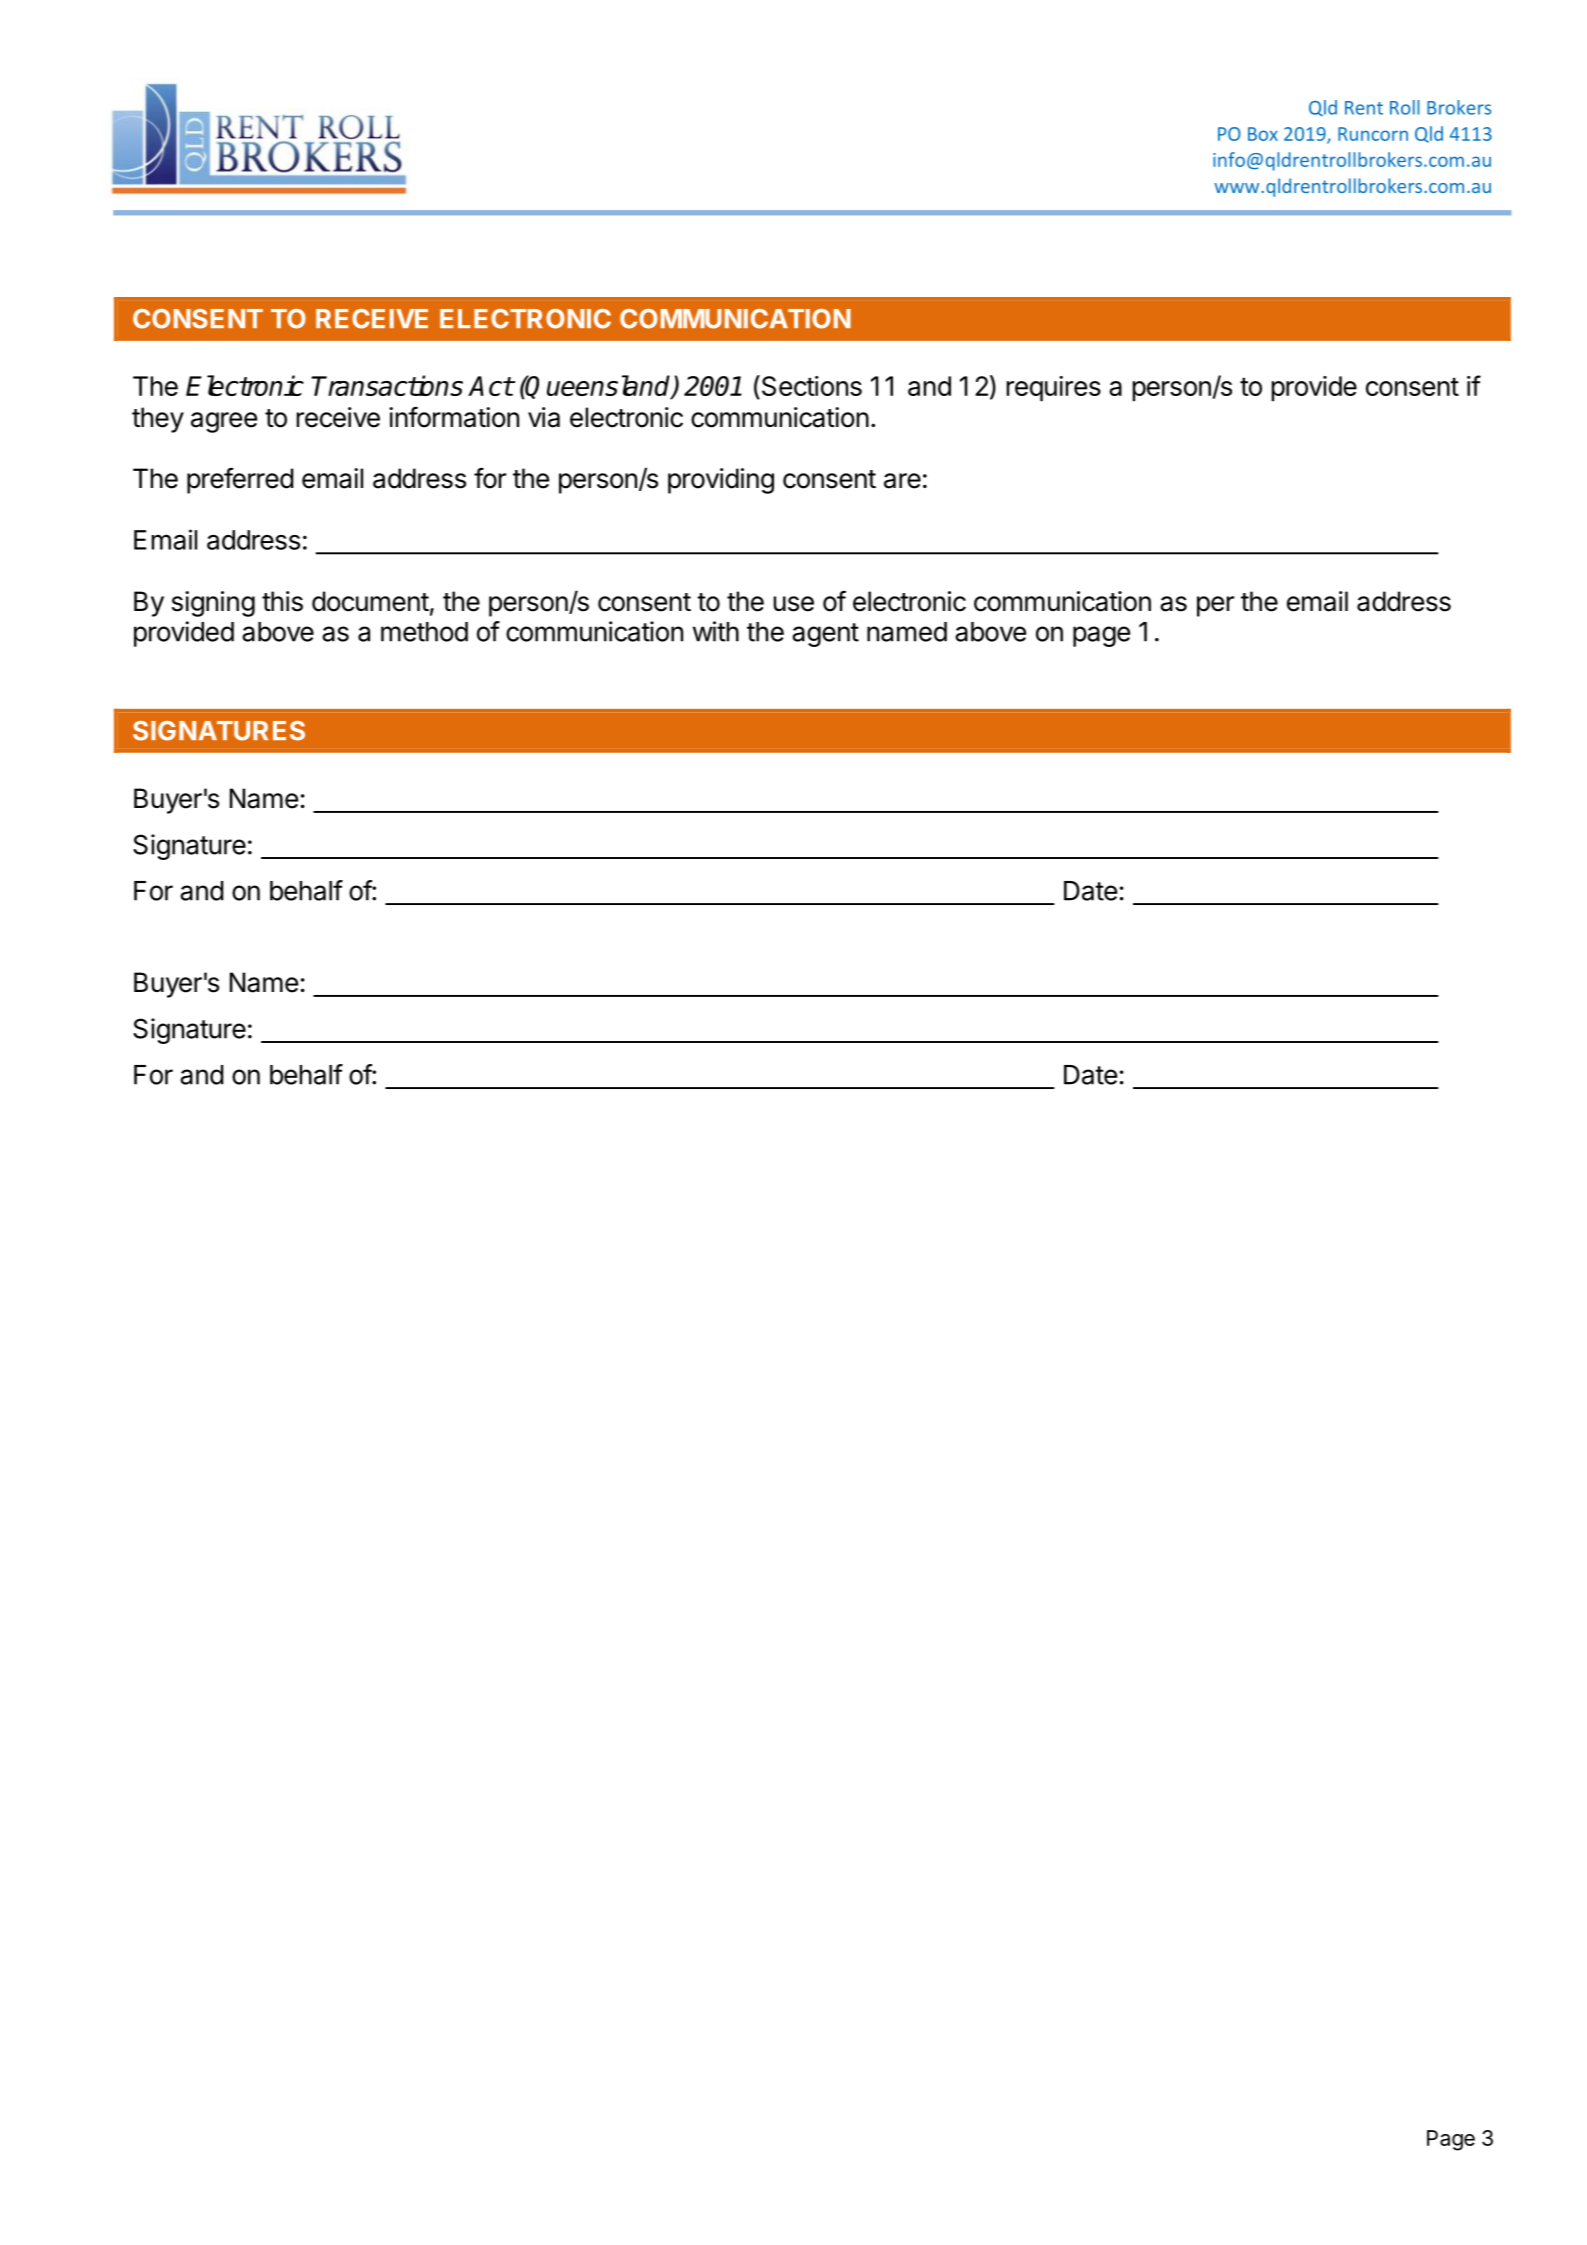 The width and height of the screenshot is (1587, 2245). I want to click on preferred, so click(240, 480).
